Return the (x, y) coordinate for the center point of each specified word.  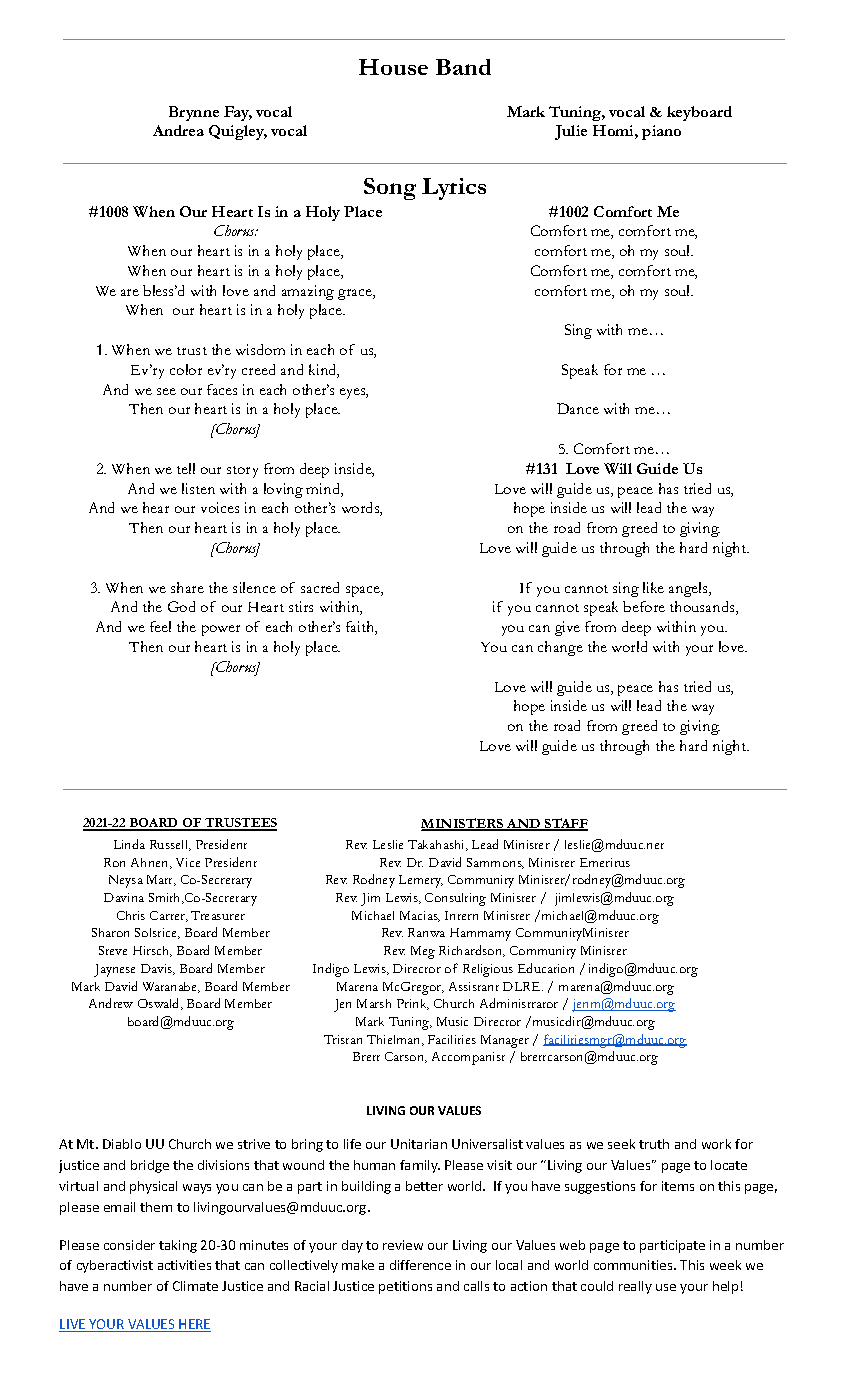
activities (184, 1265)
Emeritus (605, 862)
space (364, 591)
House (393, 67)
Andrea (178, 130)
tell (186, 468)
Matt (161, 880)
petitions (405, 1287)
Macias (420, 916)
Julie (571, 132)
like (653, 587)
